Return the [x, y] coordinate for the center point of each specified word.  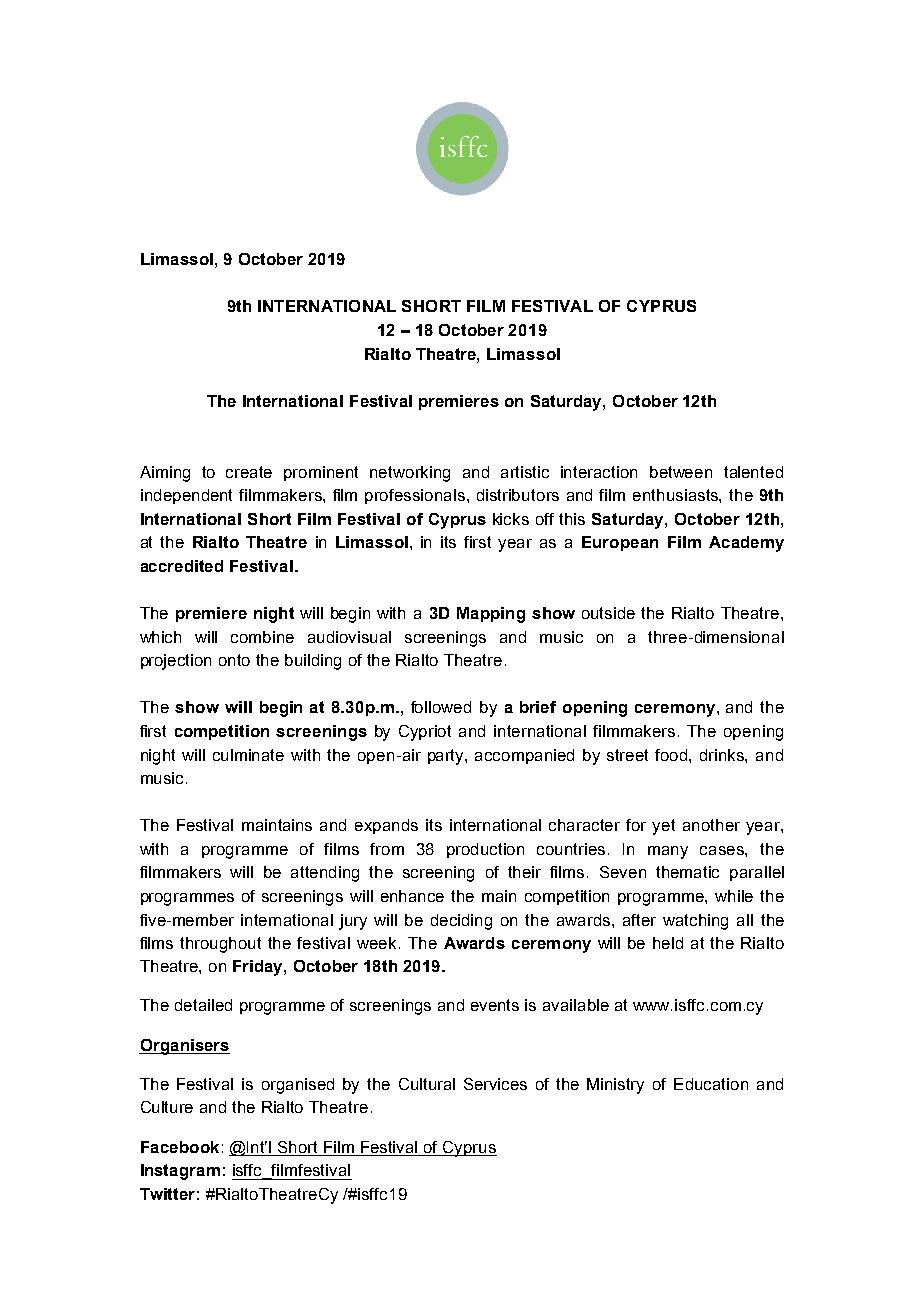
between [681, 472]
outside [608, 613]
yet [663, 827]
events [495, 1005]
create [249, 472]
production [485, 850]
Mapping [491, 615]
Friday [259, 968]
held [668, 943]
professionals [416, 496]
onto [234, 660]
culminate [248, 755]
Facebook [180, 1147]
